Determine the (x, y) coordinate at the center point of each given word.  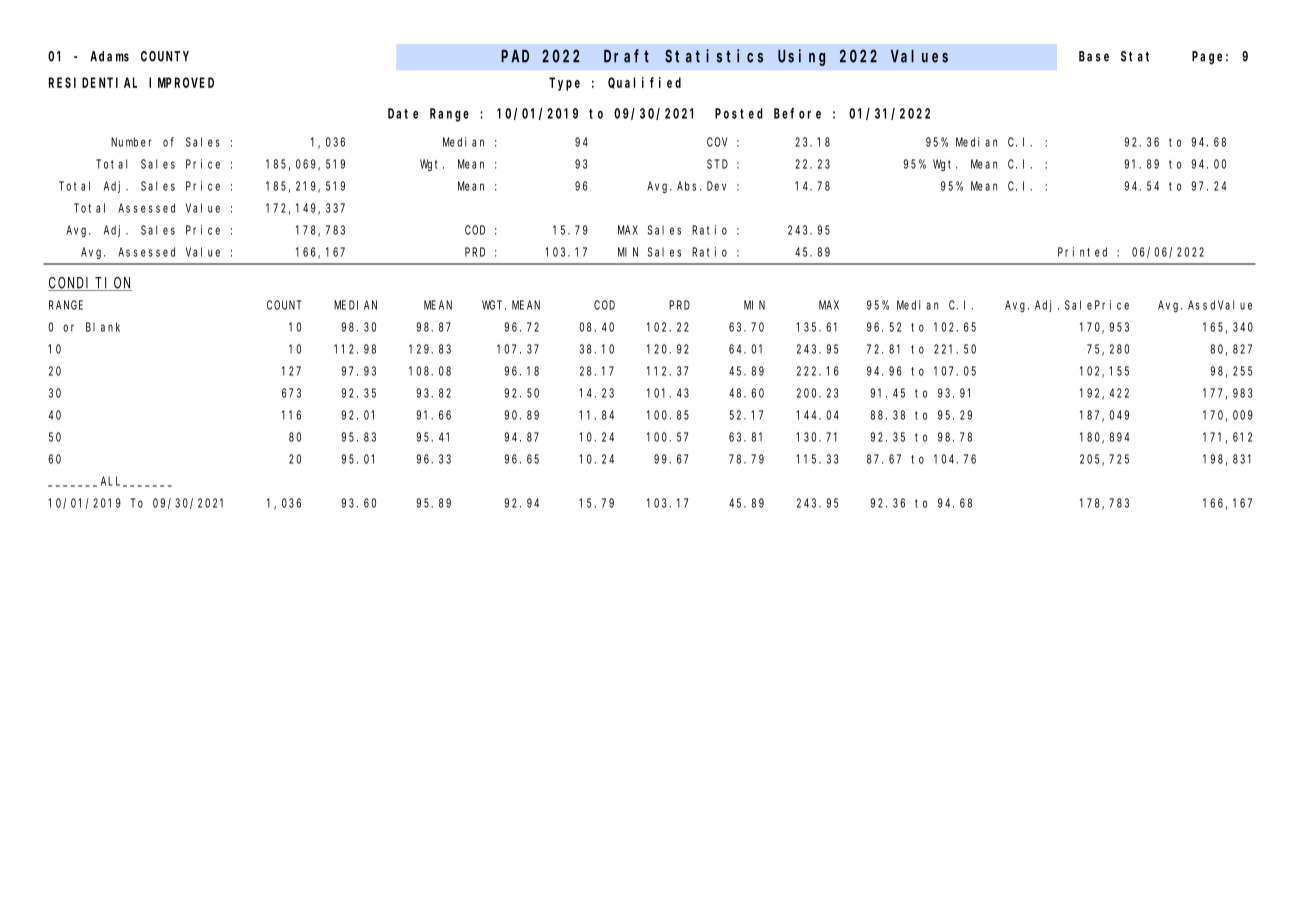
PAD (515, 56)
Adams (109, 56)
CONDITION (90, 284)
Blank (103, 327)
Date (403, 113)
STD (717, 164)
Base (1094, 56)
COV (717, 142)
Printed (1082, 252)
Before (797, 113)
